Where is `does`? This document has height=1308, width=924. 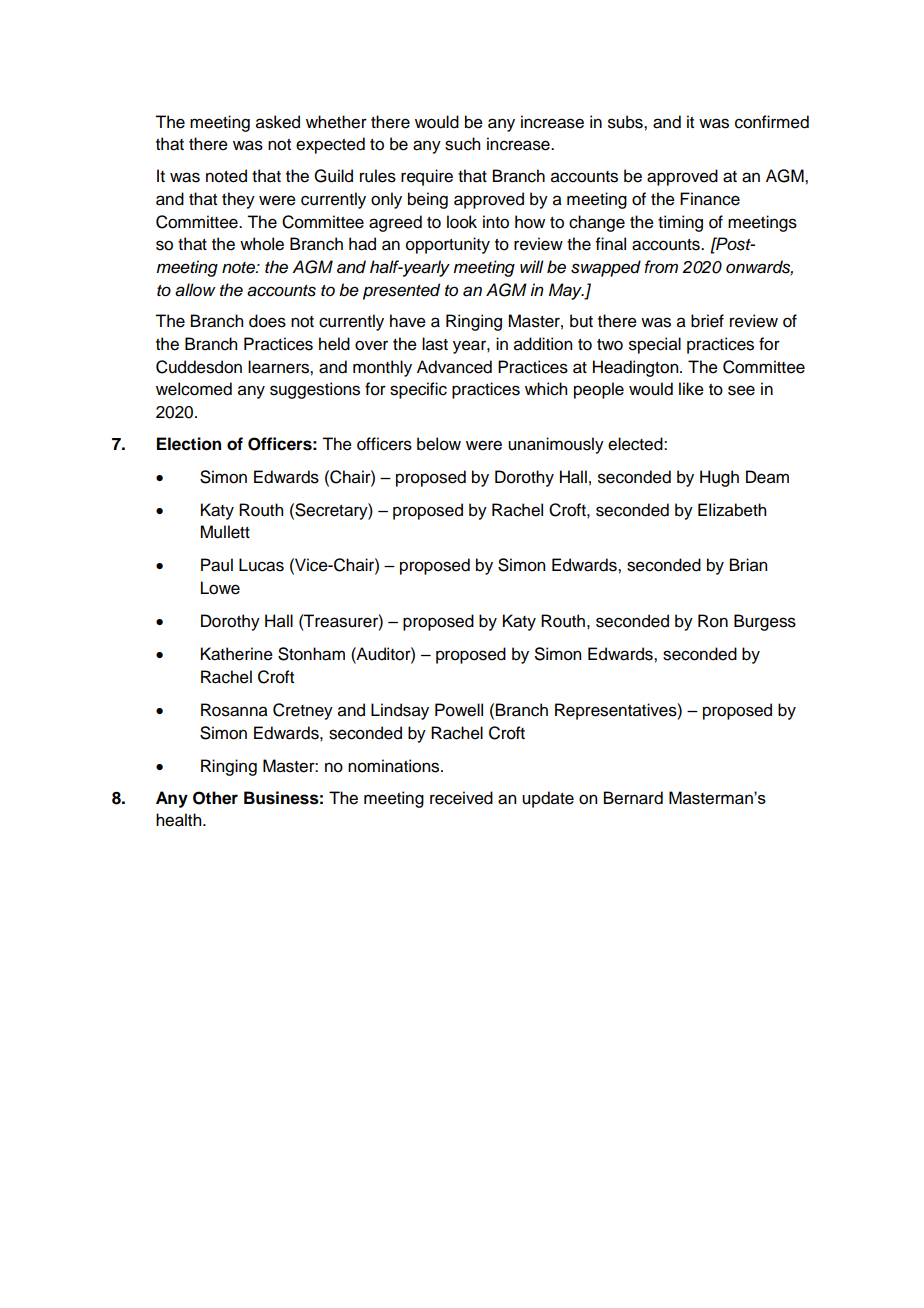 does is located at coordinates (267, 321).
